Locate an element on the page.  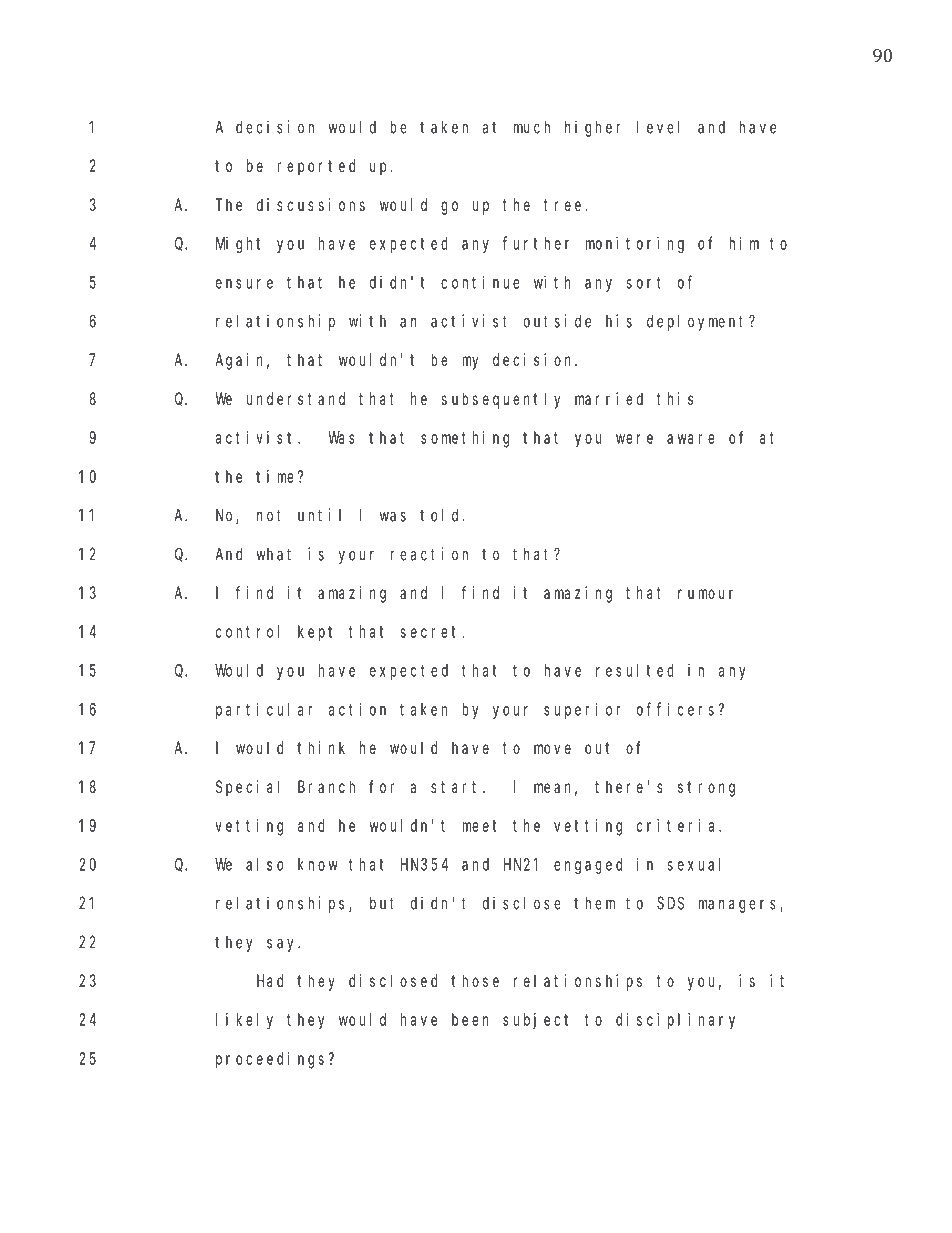
much is located at coordinates (532, 127).
